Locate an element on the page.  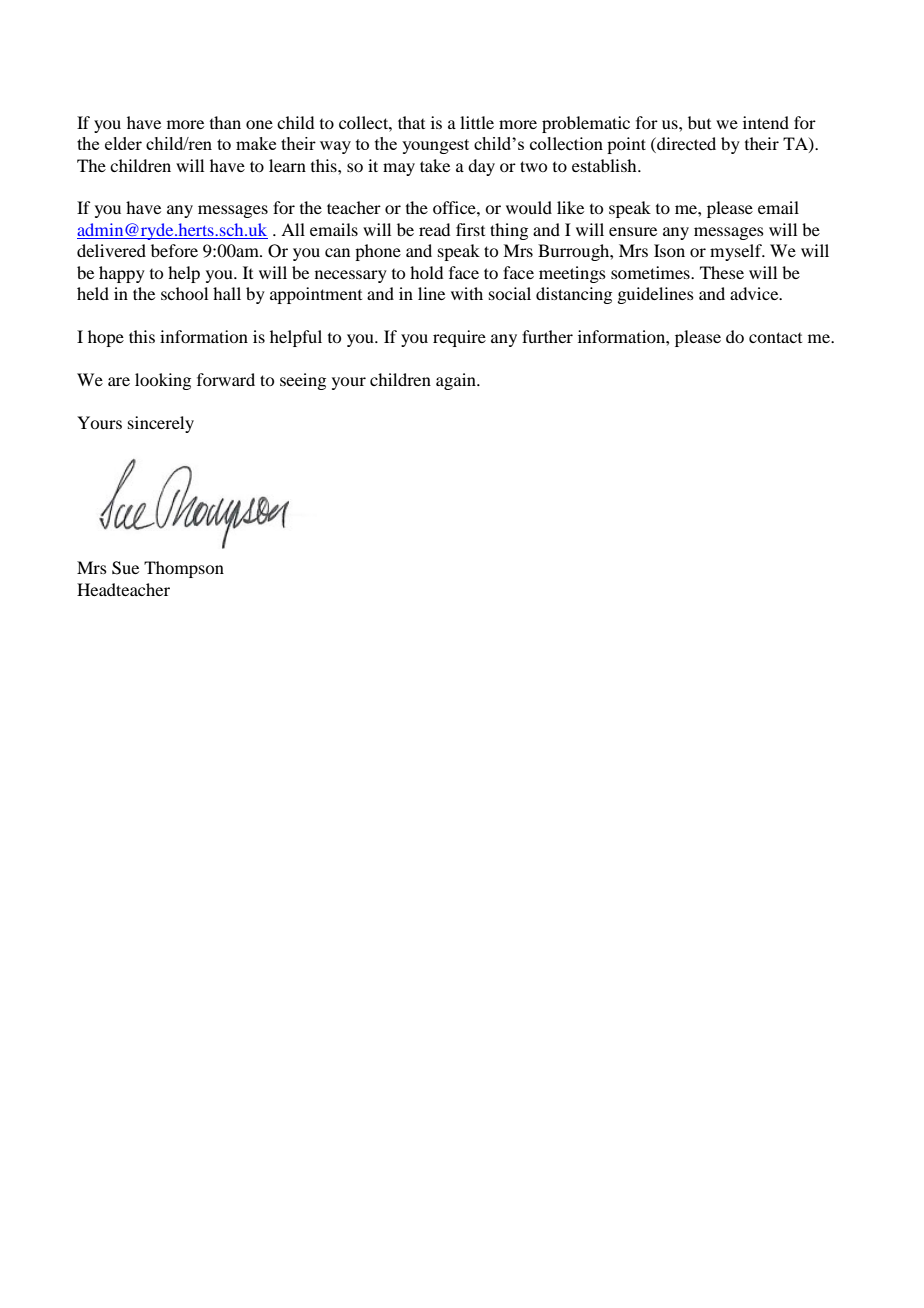
but is located at coordinates (699, 122).
